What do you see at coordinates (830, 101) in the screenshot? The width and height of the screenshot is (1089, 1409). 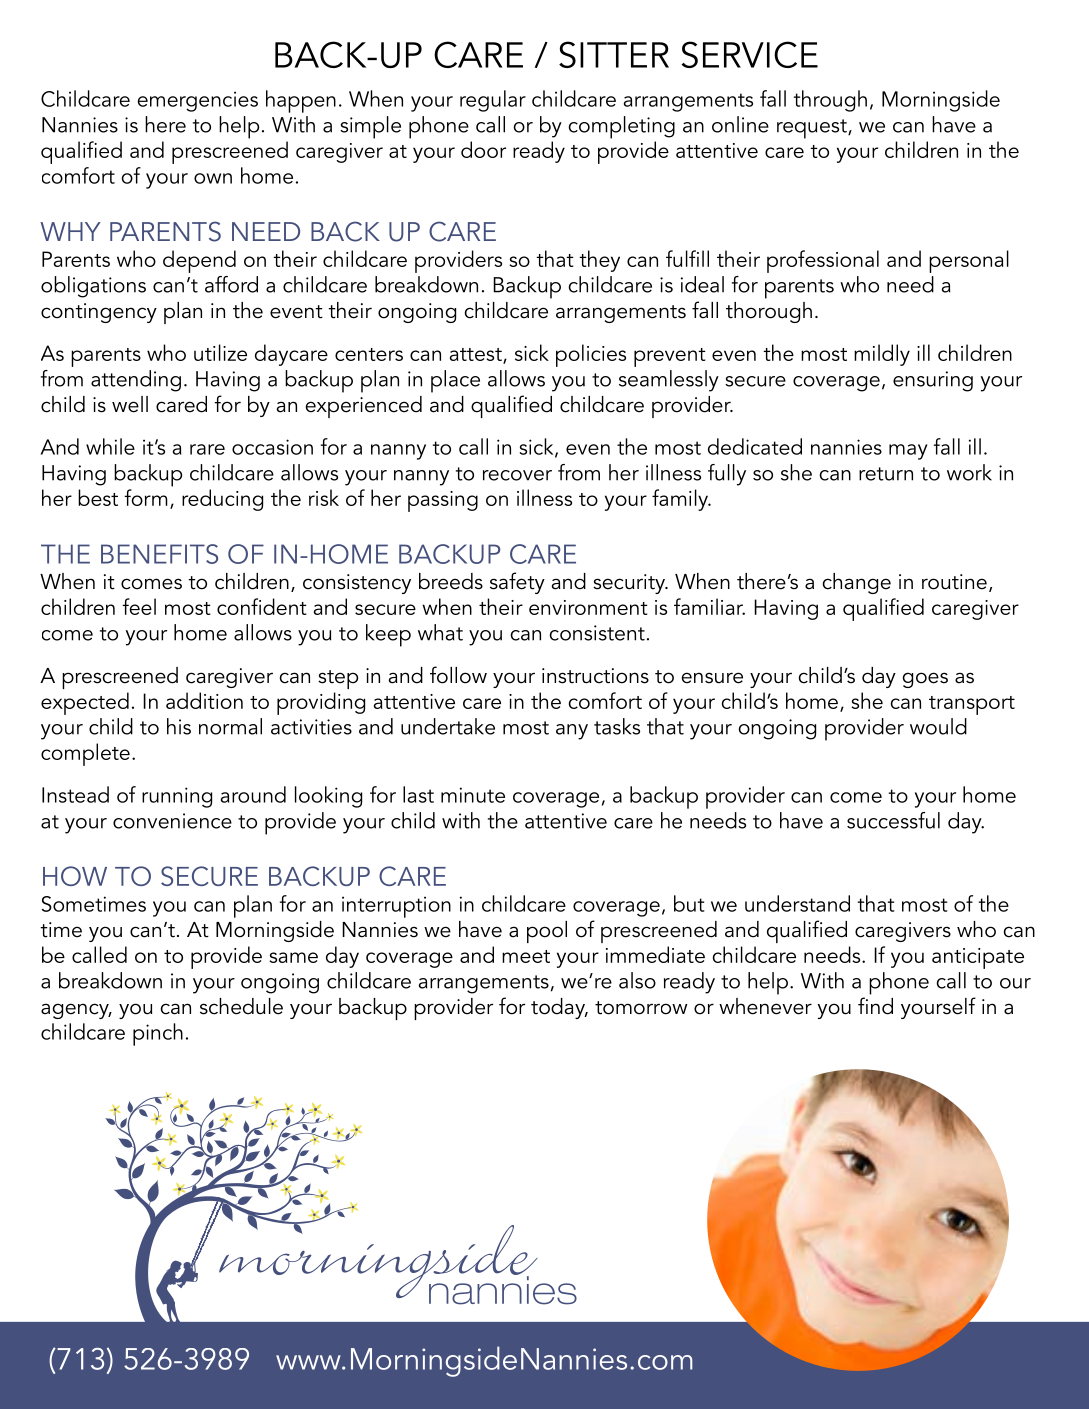 I see `through` at bounding box center [830, 101].
